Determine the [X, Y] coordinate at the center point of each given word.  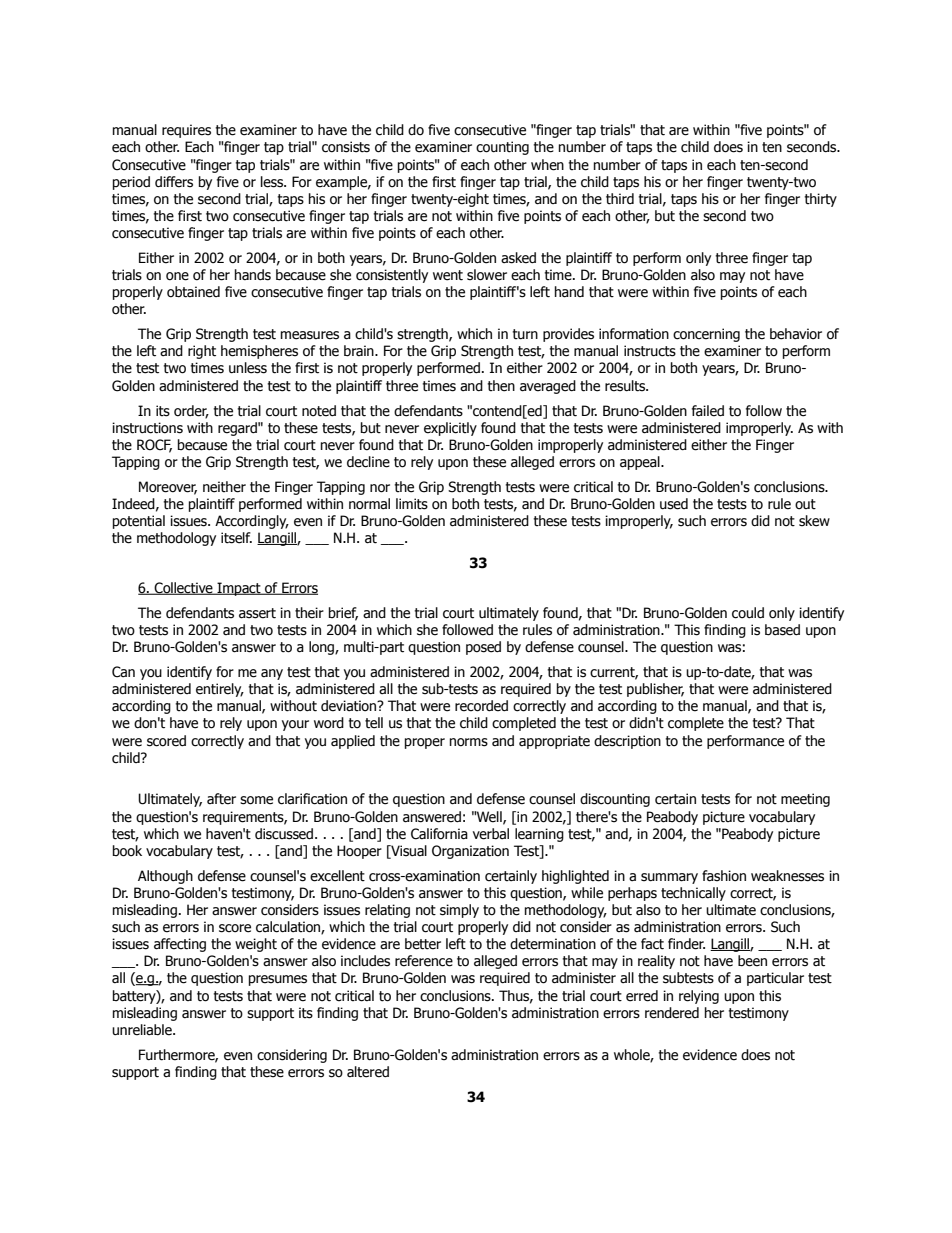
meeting [805, 800]
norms [469, 742]
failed [708, 411]
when [547, 165]
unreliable [143, 1030]
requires [186, 131]
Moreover [168, 487]
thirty [821, 200]
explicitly [450, 429]
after [221, 799]
